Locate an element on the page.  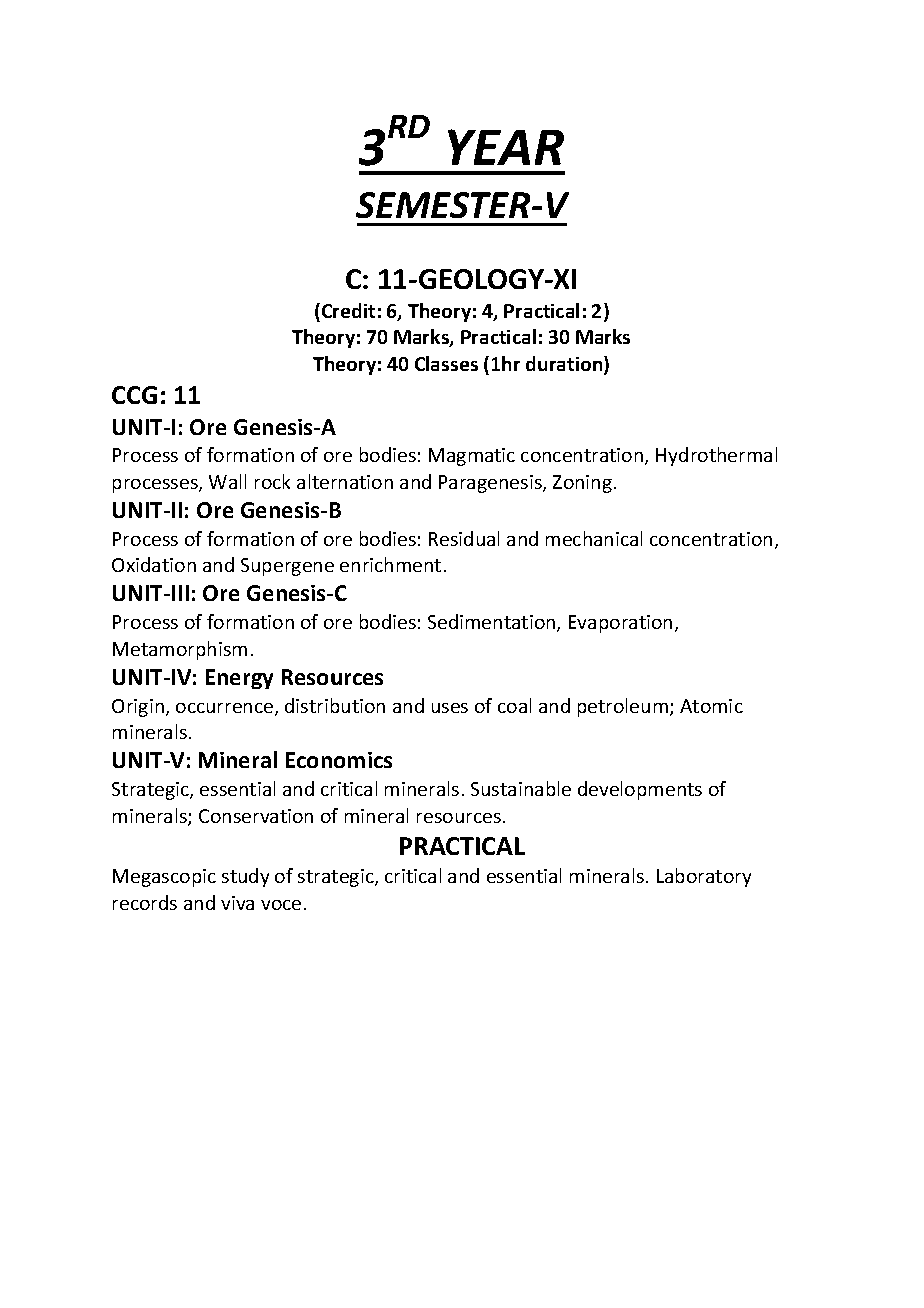
YEAR is located at coordinates (506, 147).
